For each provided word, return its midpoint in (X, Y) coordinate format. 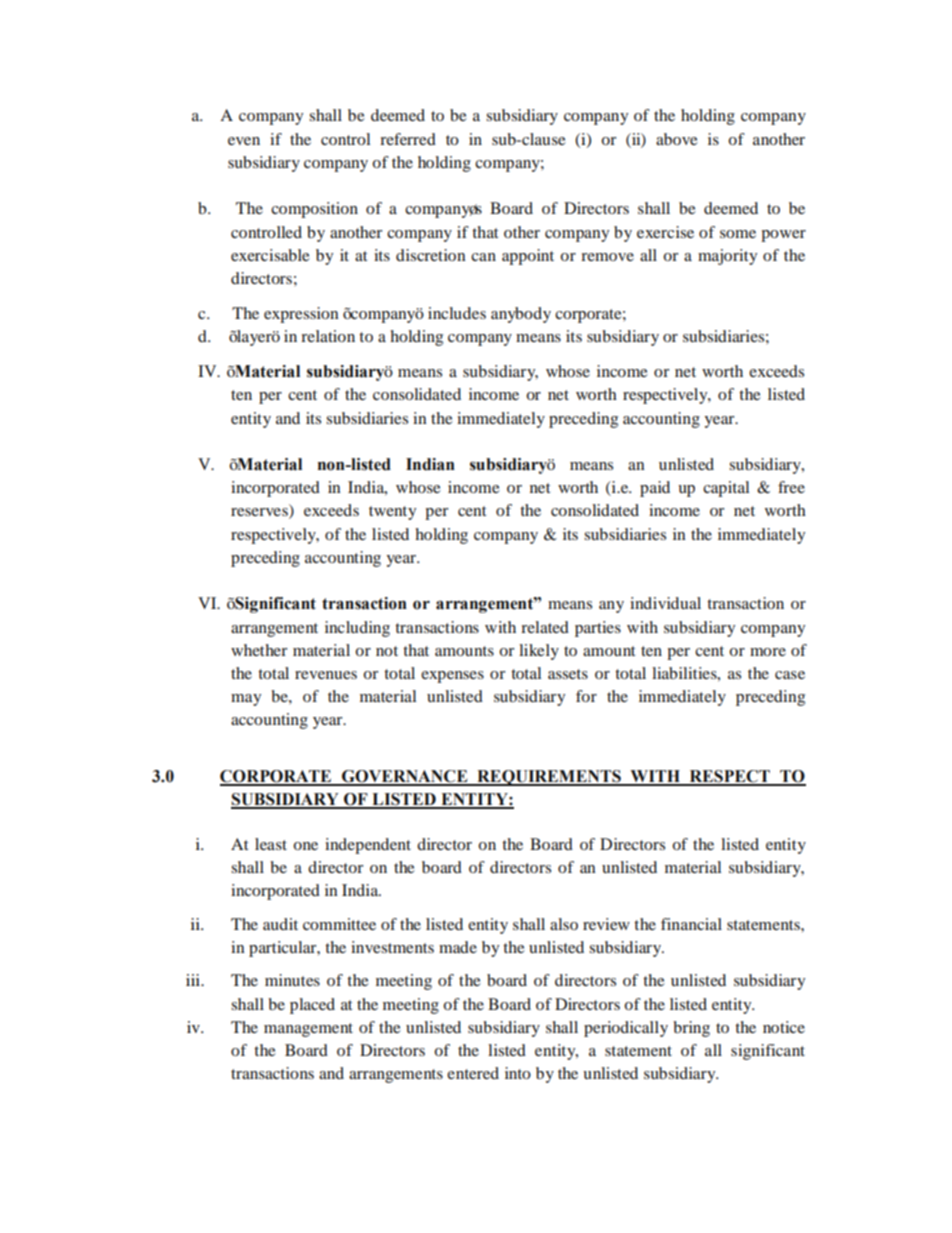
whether (259, 650)
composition (314, 210)
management (308, 1030)
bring (691, 1029)
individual (665, 603)
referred (408, 139)
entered (473, 1073)
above (677, 139)
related (545, 627)
